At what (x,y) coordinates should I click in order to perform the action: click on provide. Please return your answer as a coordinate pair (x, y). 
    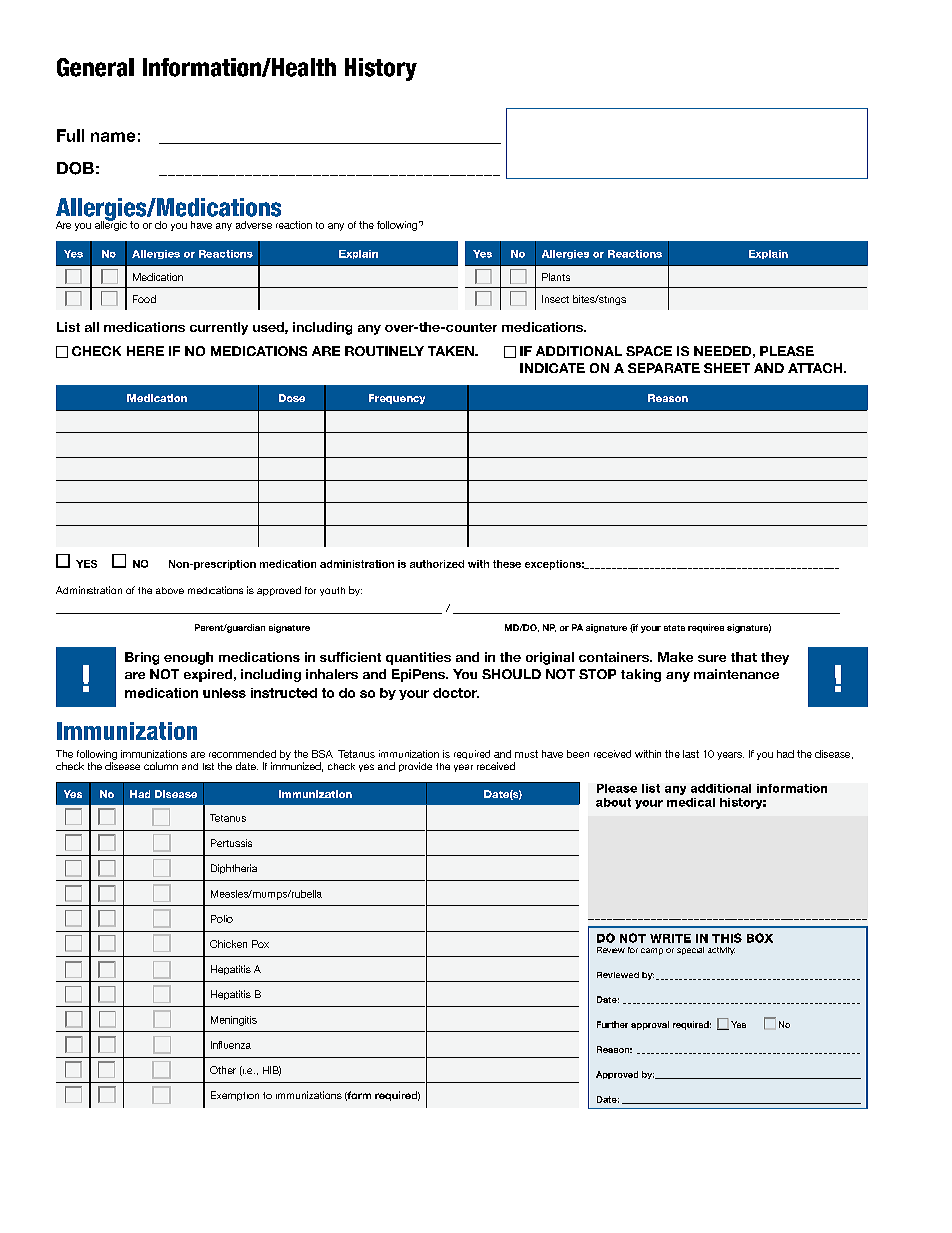
    Looking at the image, I should click on (415, 767).
